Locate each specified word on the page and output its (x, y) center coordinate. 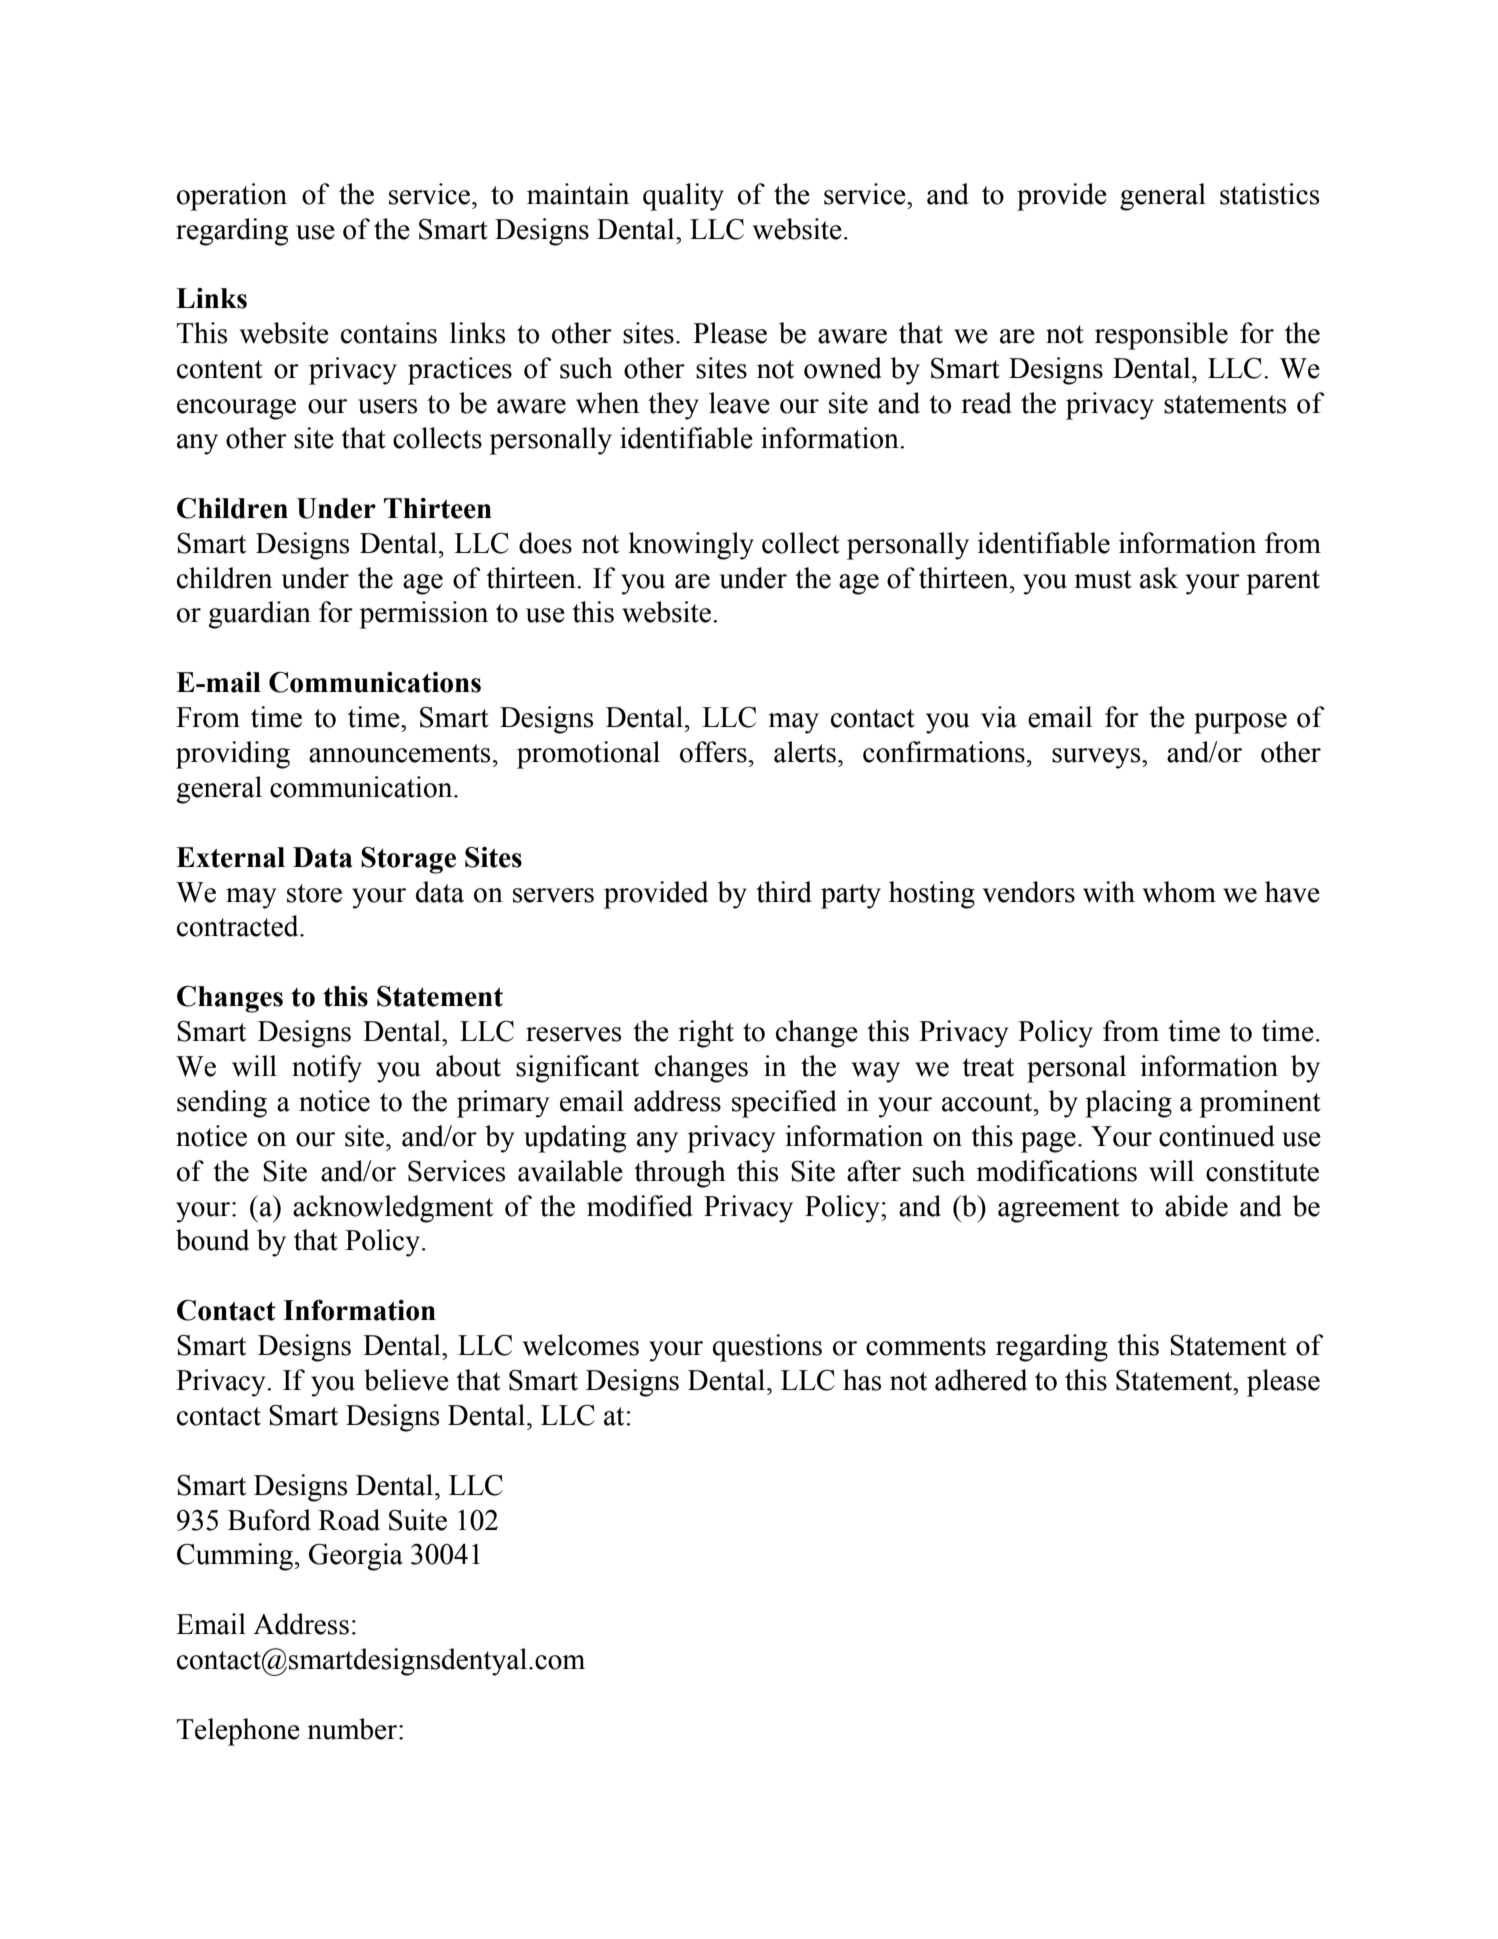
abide (1196, 1206)
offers (713, 752)
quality (683, 197)
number (353, 1729)
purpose (1240, 723)
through (680, 1174)
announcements (399, 753)
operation (232, 197)
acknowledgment (393, 1209)
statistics (1269, 194)
